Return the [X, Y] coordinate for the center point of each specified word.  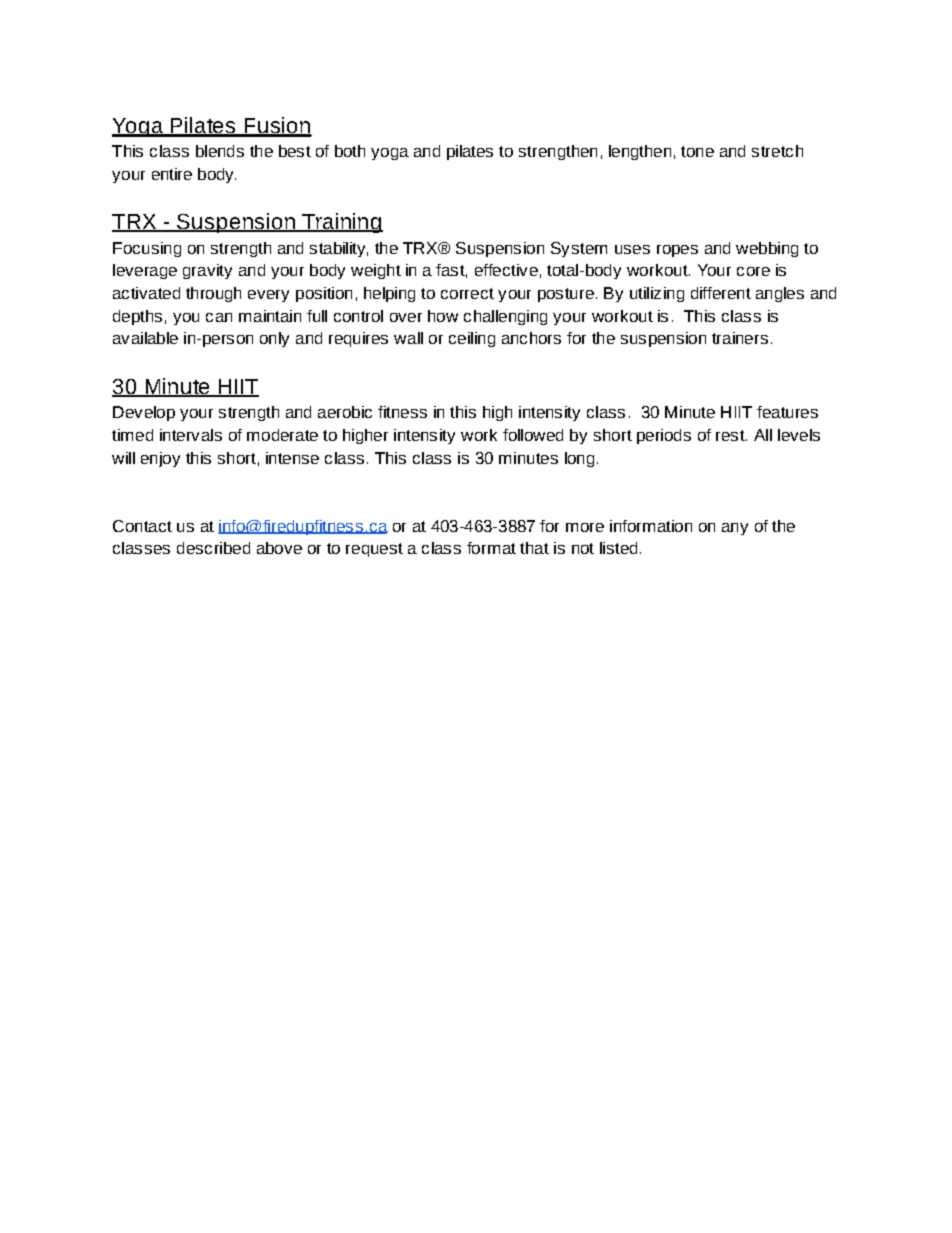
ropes [677, 251]
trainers [740, 338]
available [145, 338]
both [350, 151]
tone [697, 151]
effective [506, 270]
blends [220, 151]
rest [731, 435]
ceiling [472, 339]
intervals [191, 435]
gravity [207, 271]
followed [533, 435]
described [213, 548]
